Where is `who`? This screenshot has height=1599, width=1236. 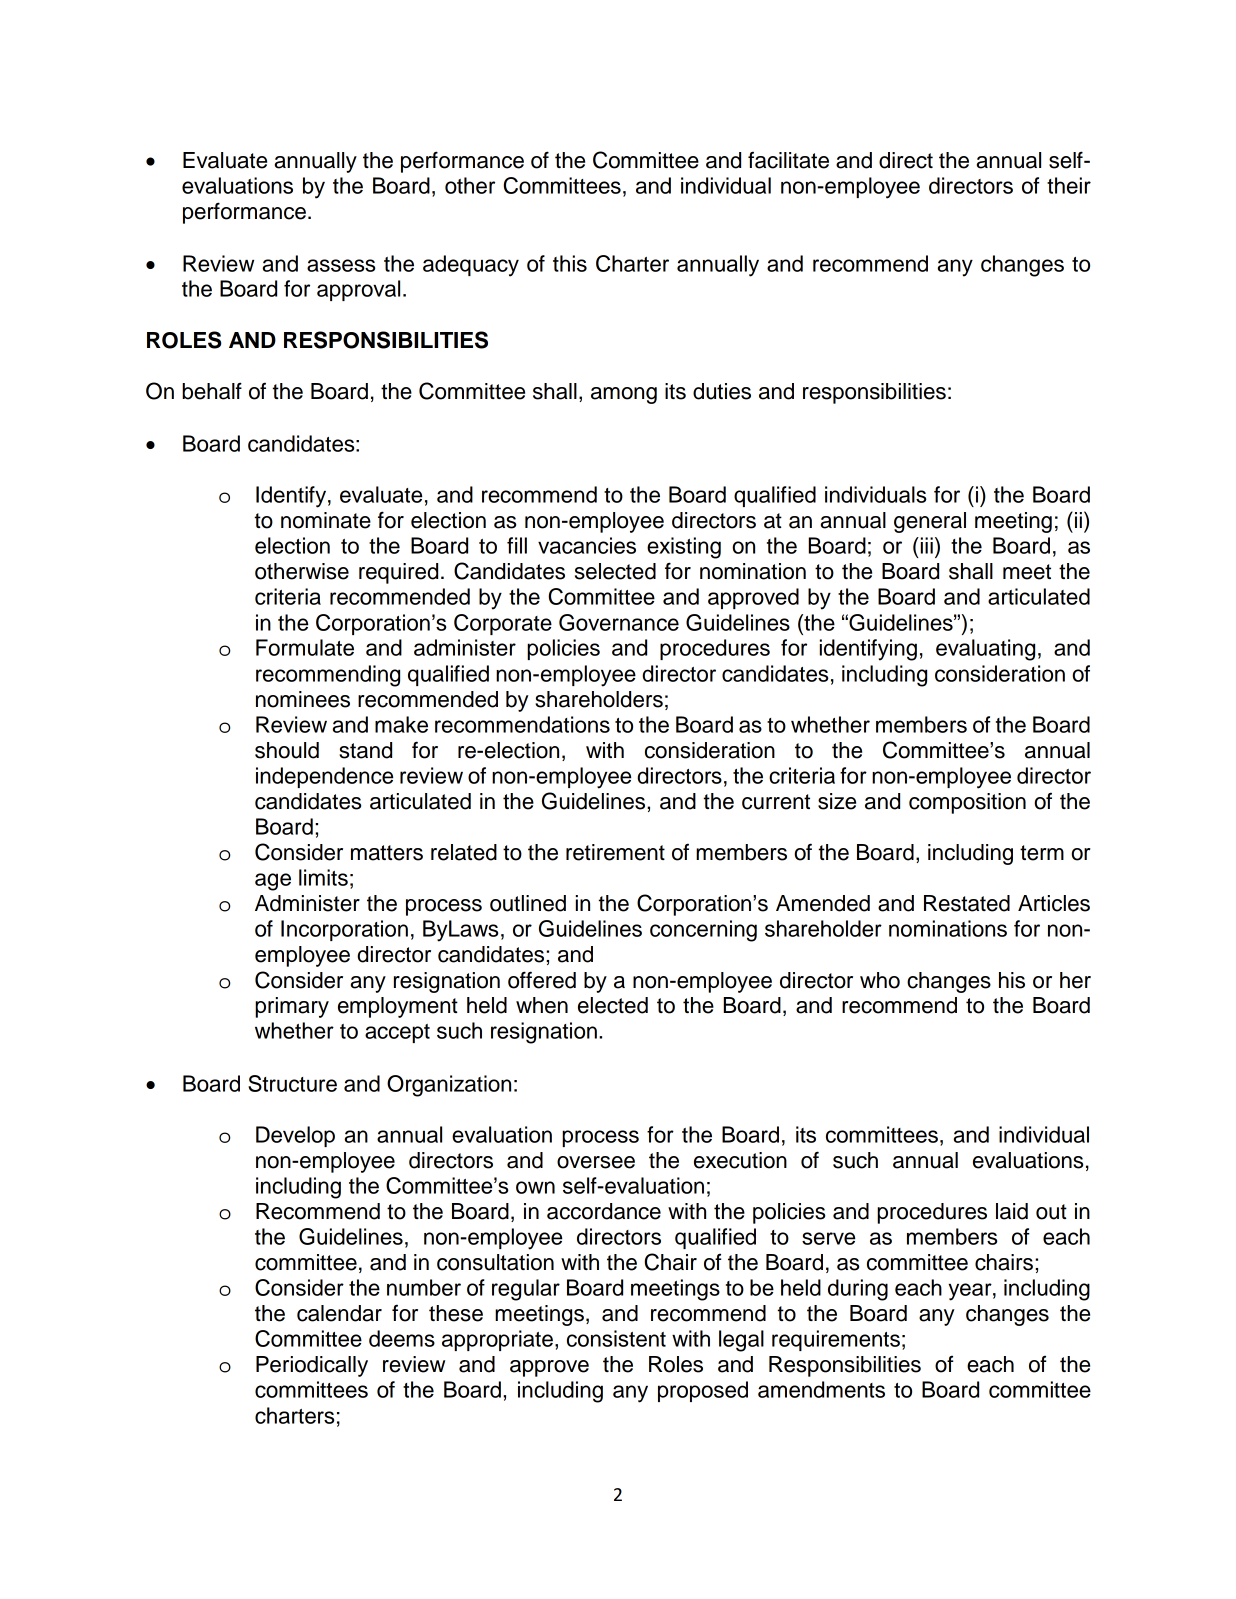
who is located at coordinates (880, 980).
